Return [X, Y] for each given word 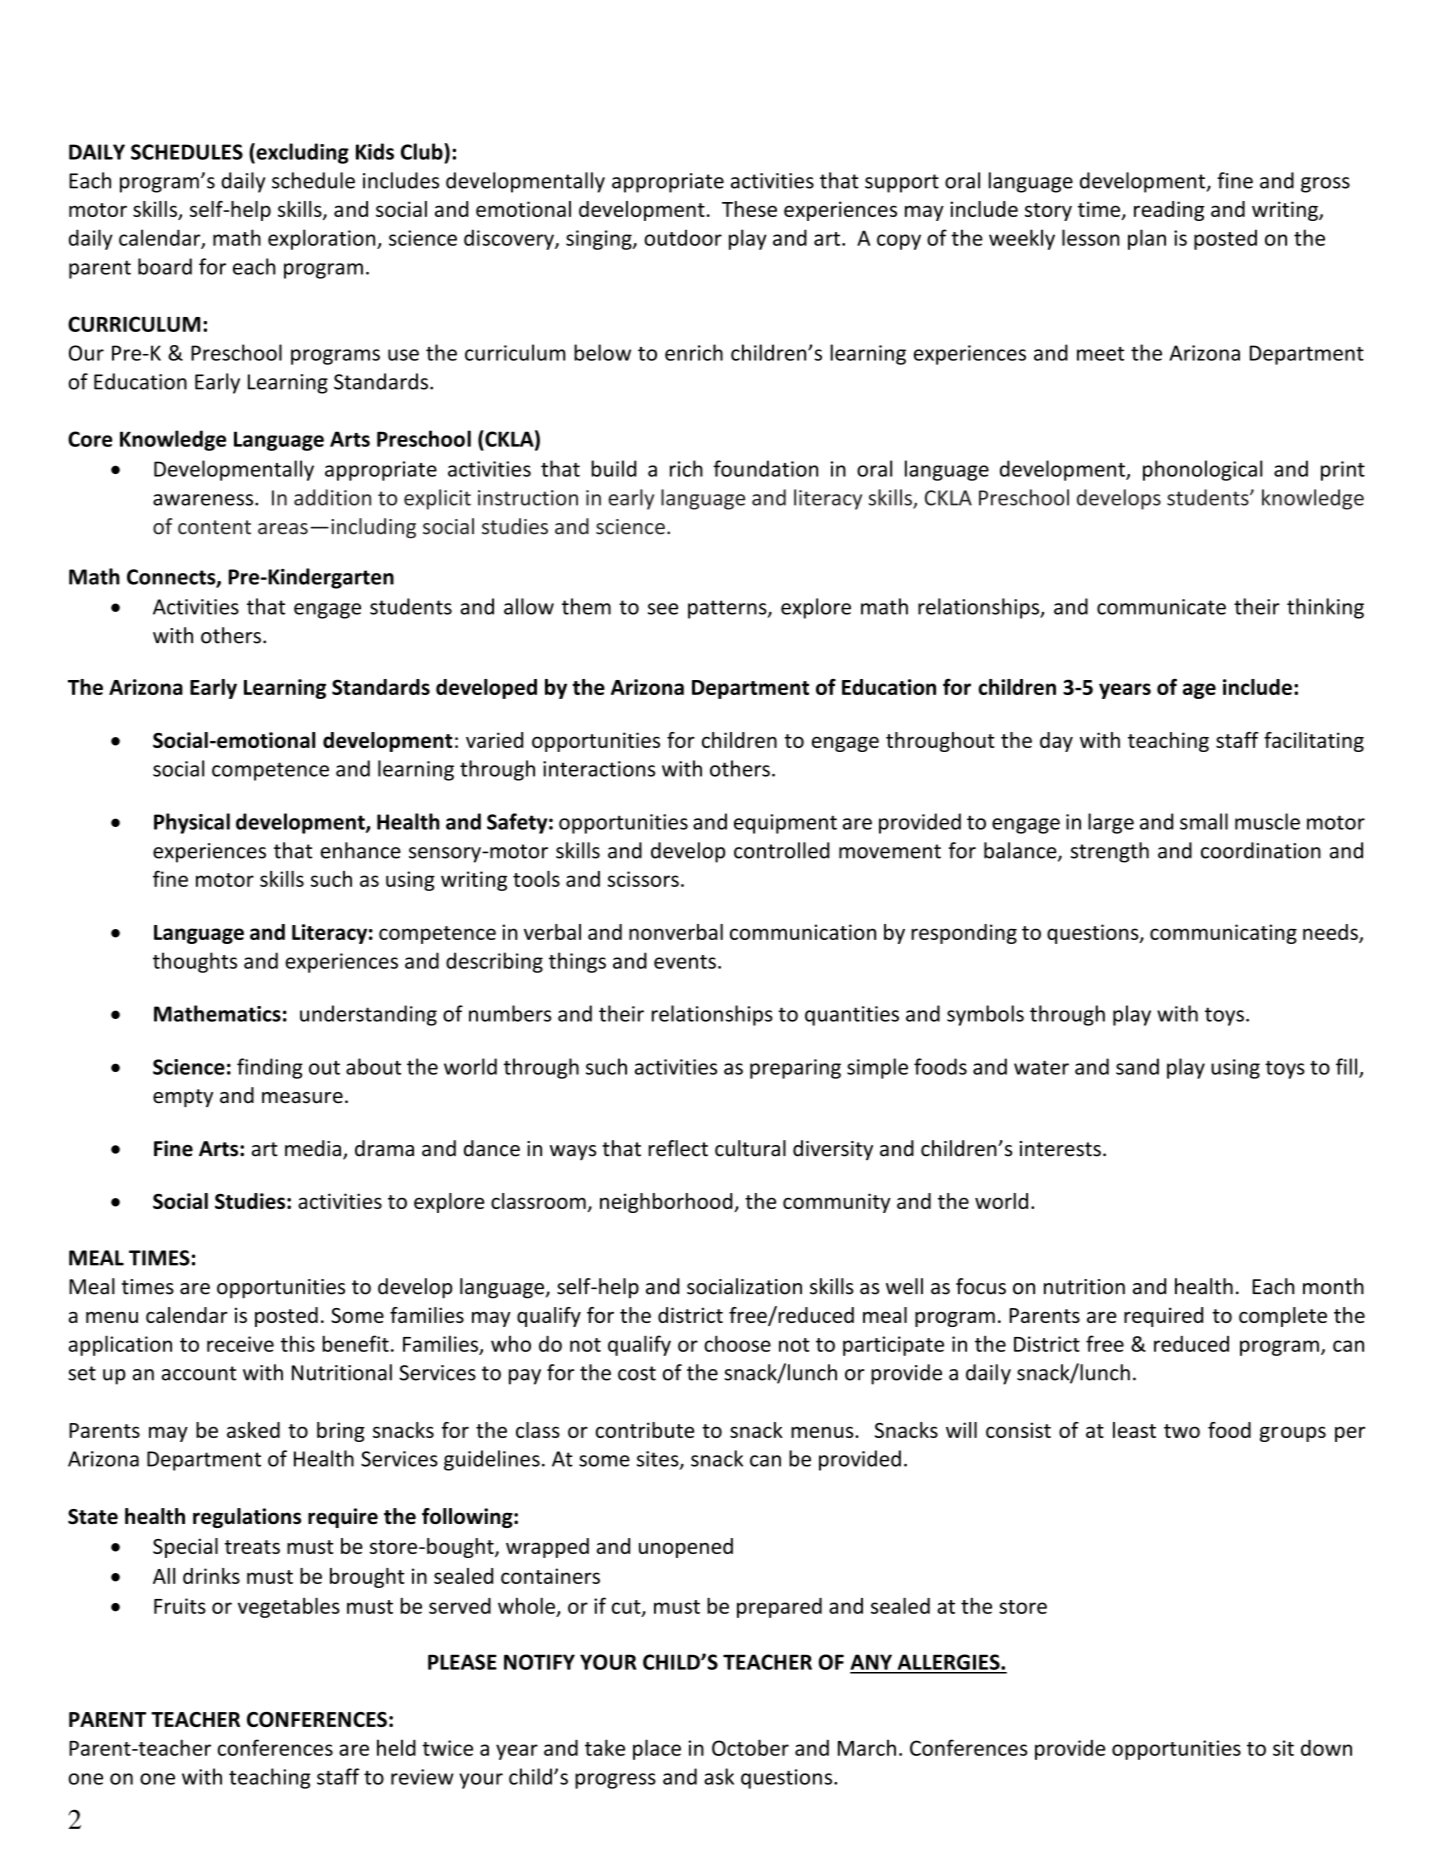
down [1326, 1747]
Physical [192, 823]
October [750, 1747]
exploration [323, 239]
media [313, 1148]
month [1333, 1286]
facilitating [1314, 742]
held [396, 1747]
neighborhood [667, 1203]
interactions [599, 769]
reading [1169, 211]
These [749, 209]
